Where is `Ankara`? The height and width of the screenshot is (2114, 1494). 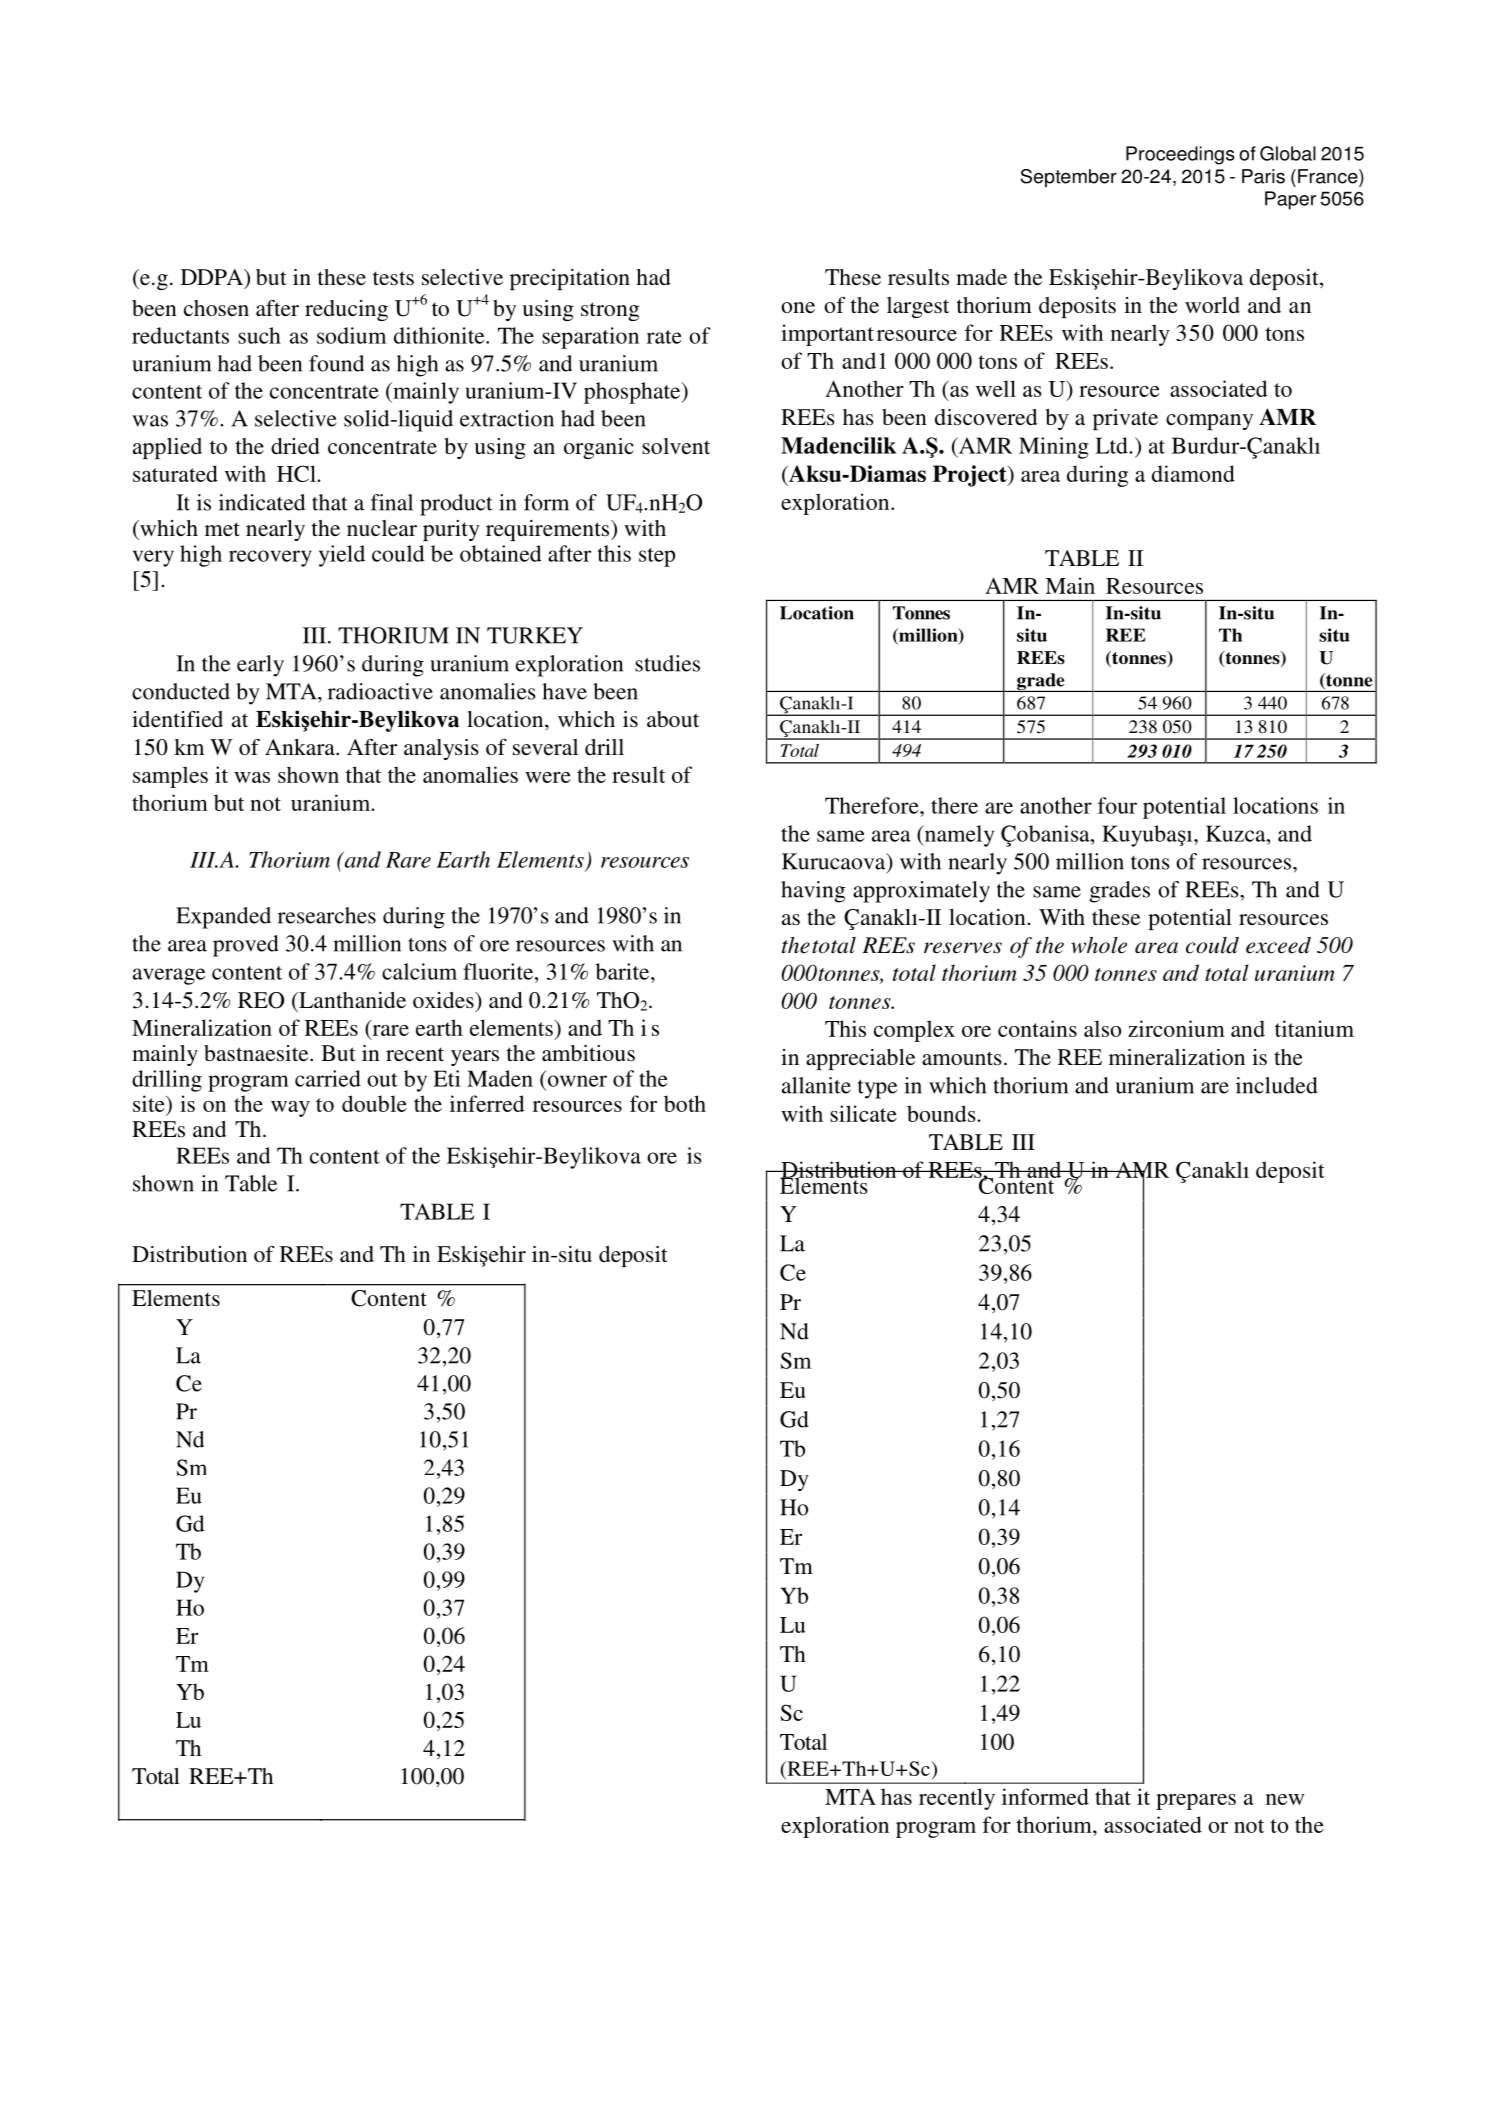
Ankara is located at coordinates (301, 747).
